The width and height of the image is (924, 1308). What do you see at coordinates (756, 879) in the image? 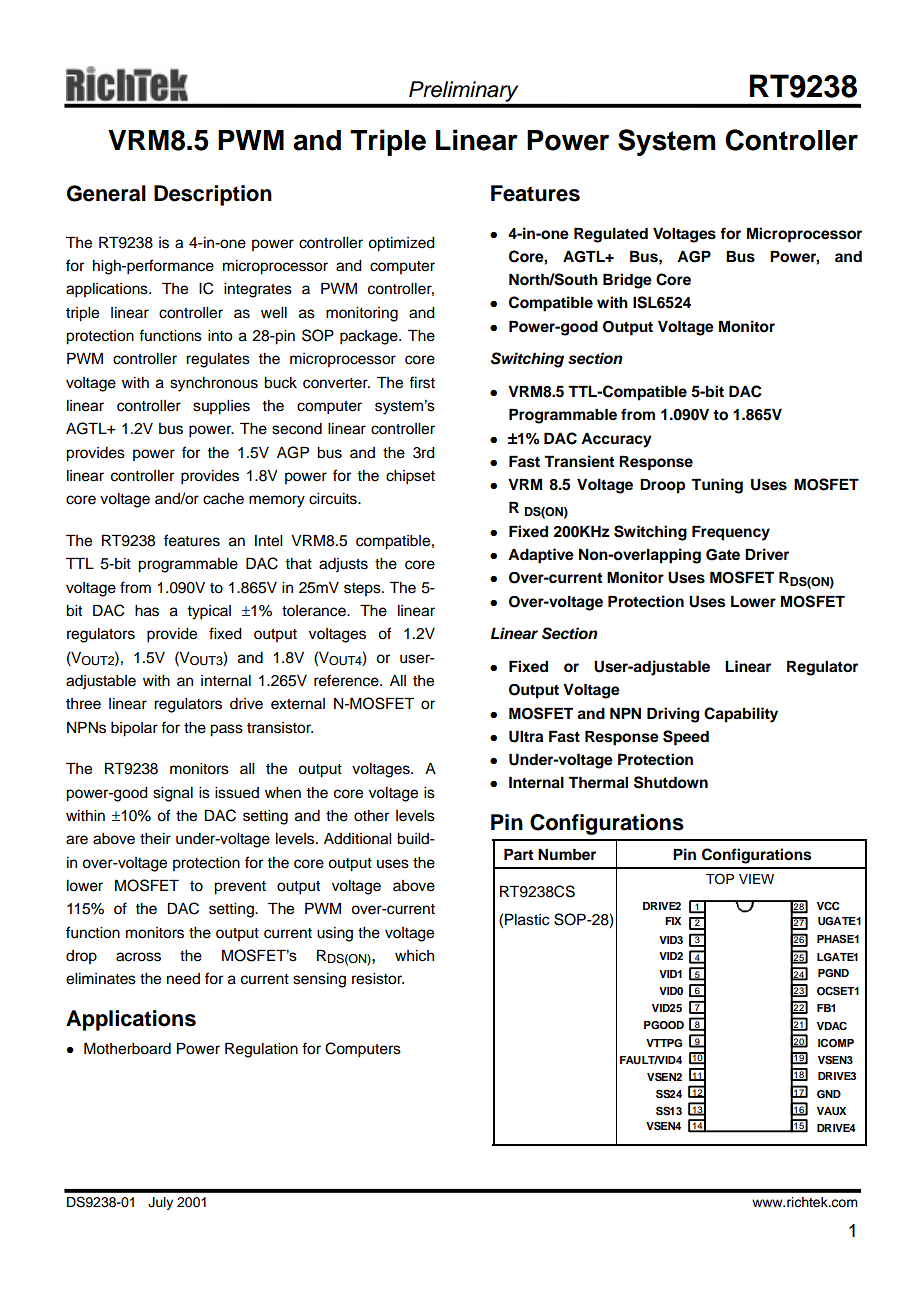
I see `VIEW` at bounding box center [756, 879].
